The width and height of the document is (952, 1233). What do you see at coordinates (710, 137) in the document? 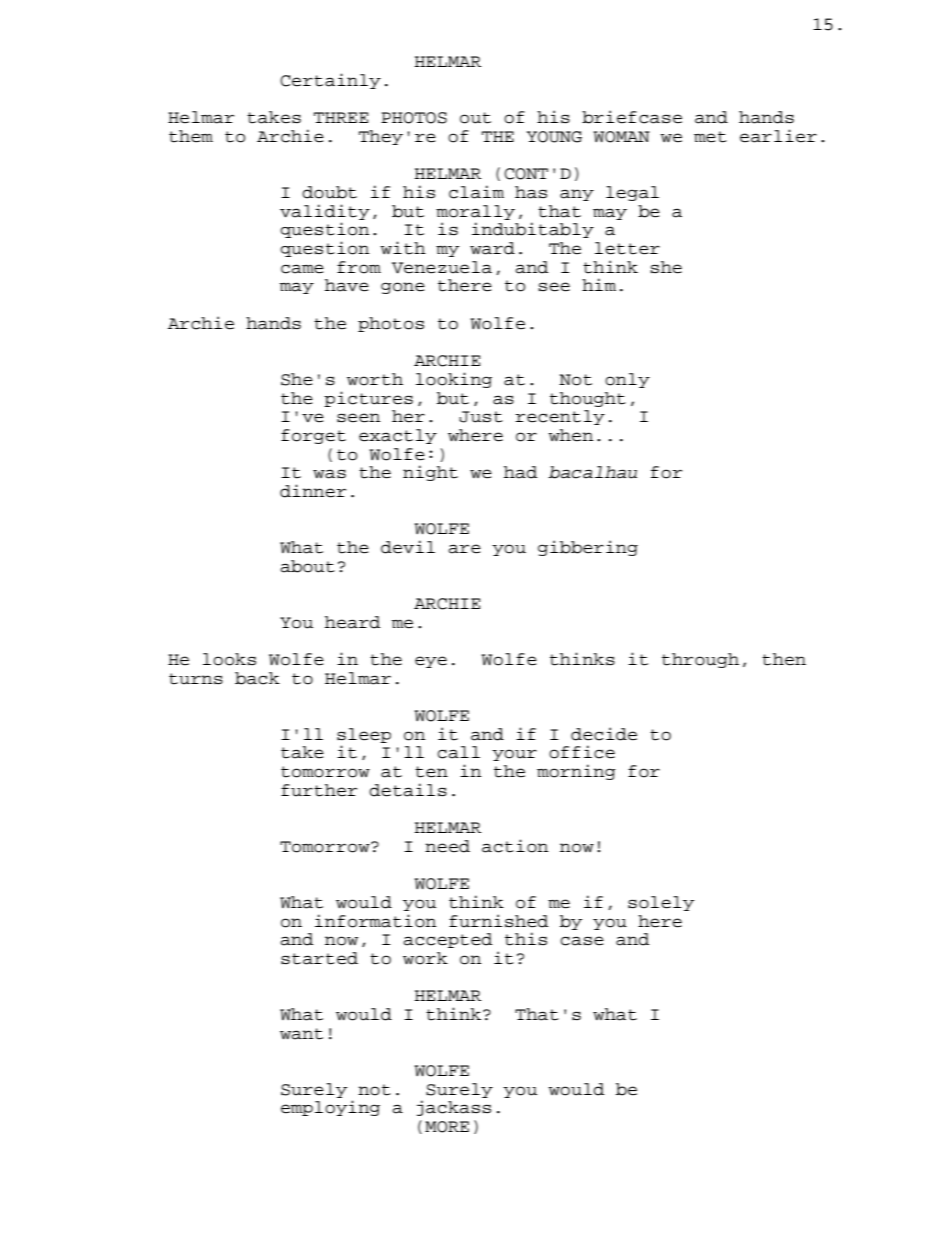
I see `met` at bounding box center [710, 137].
